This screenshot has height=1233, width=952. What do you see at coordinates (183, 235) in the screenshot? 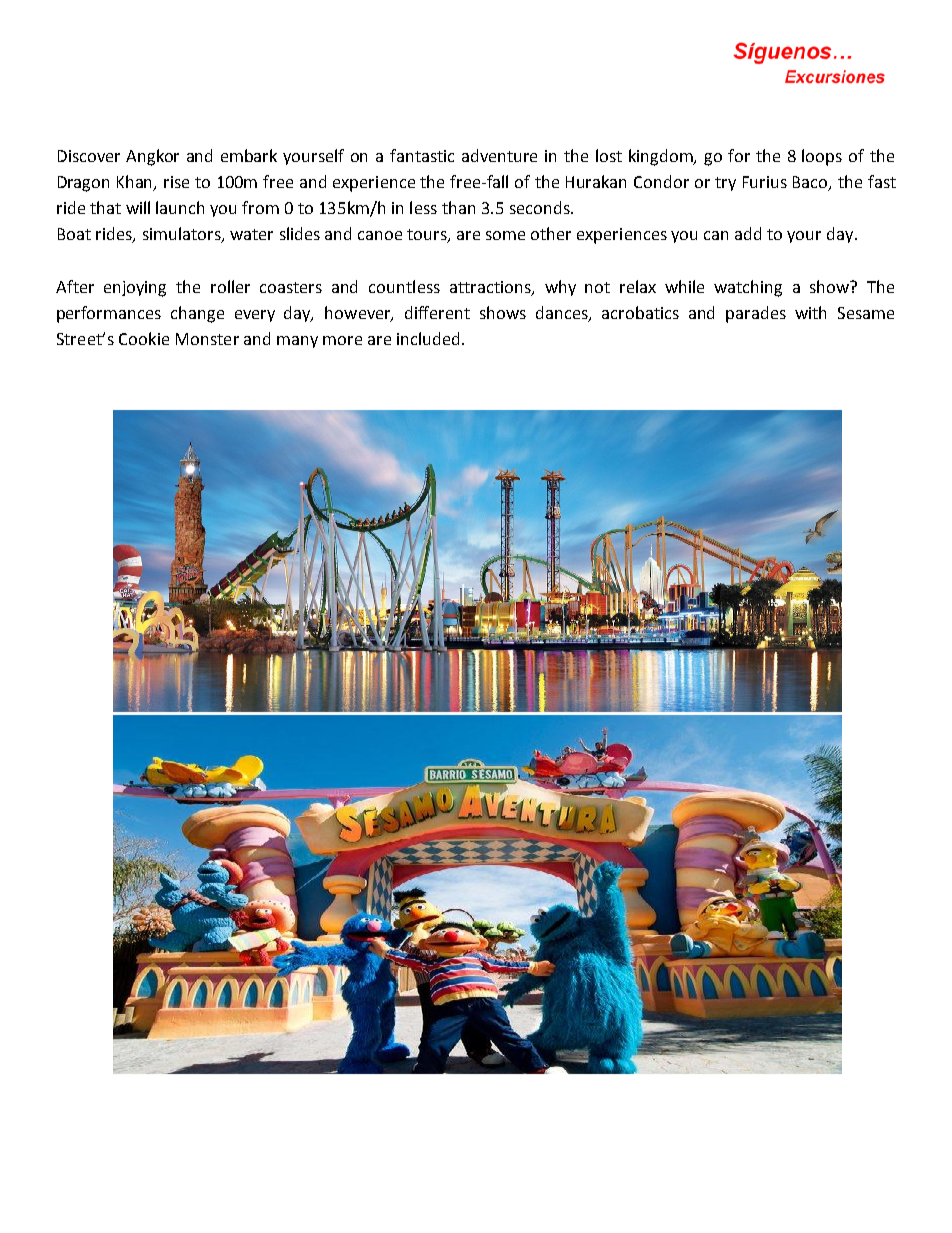
I see `simulators` at bounding box center [183, 235].
